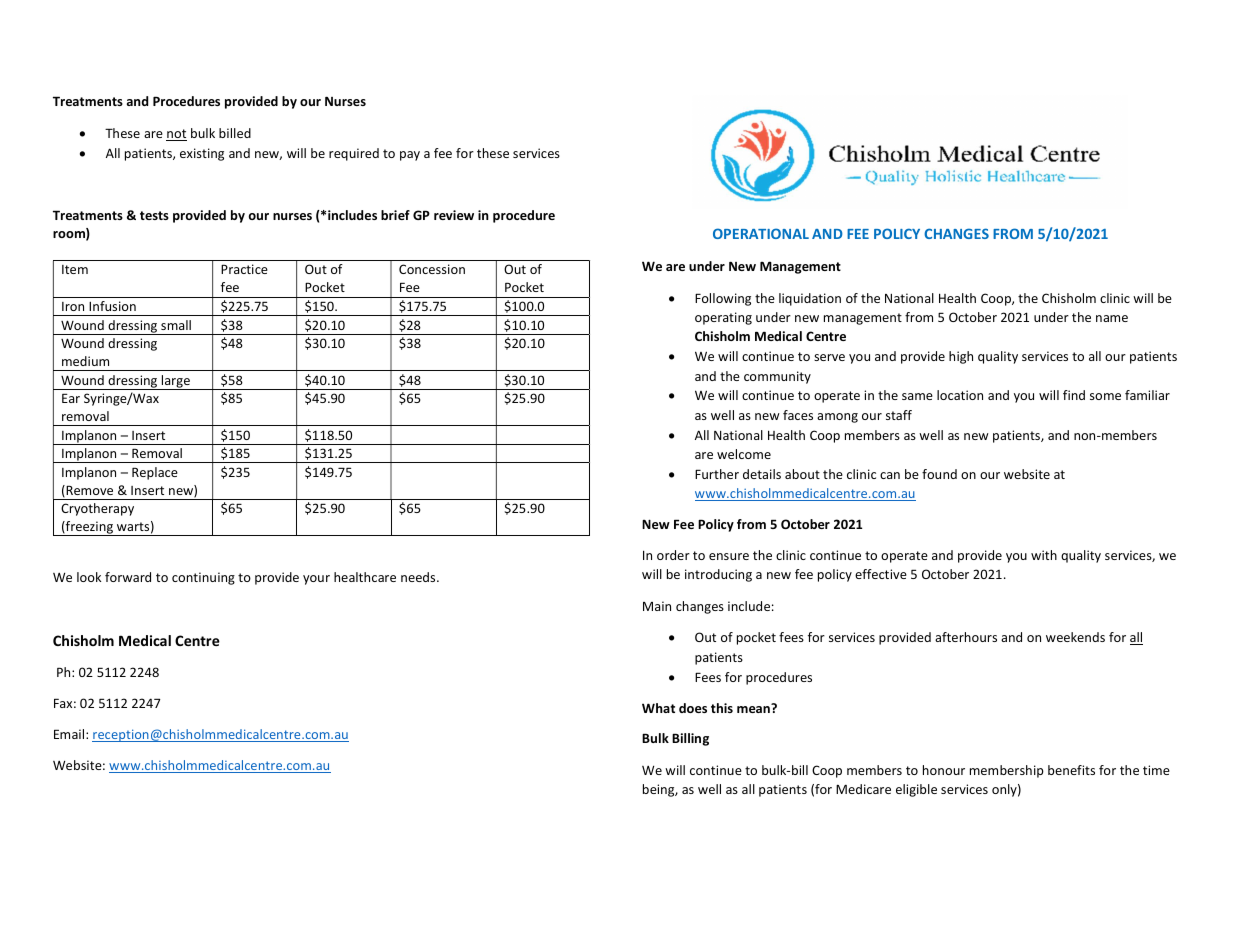 This page has width=1233, height=952. Describe the element at coordinates (176, 382) in the page. I see `large` at that location.
